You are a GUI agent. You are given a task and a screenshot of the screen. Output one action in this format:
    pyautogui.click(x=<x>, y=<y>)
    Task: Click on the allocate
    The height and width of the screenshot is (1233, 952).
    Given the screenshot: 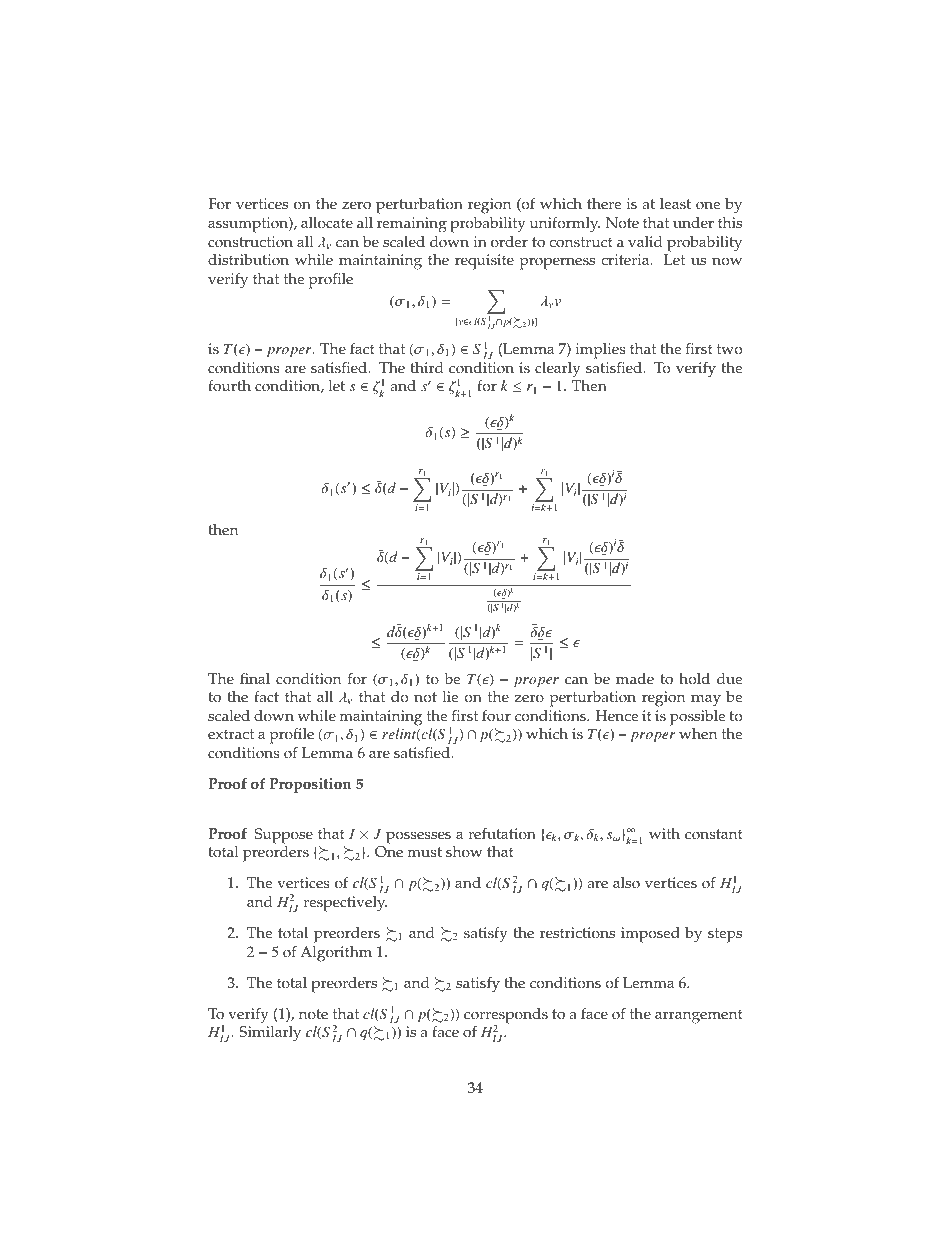 What is the action you would take?
    pyautogui.click(x=327, y=223)
